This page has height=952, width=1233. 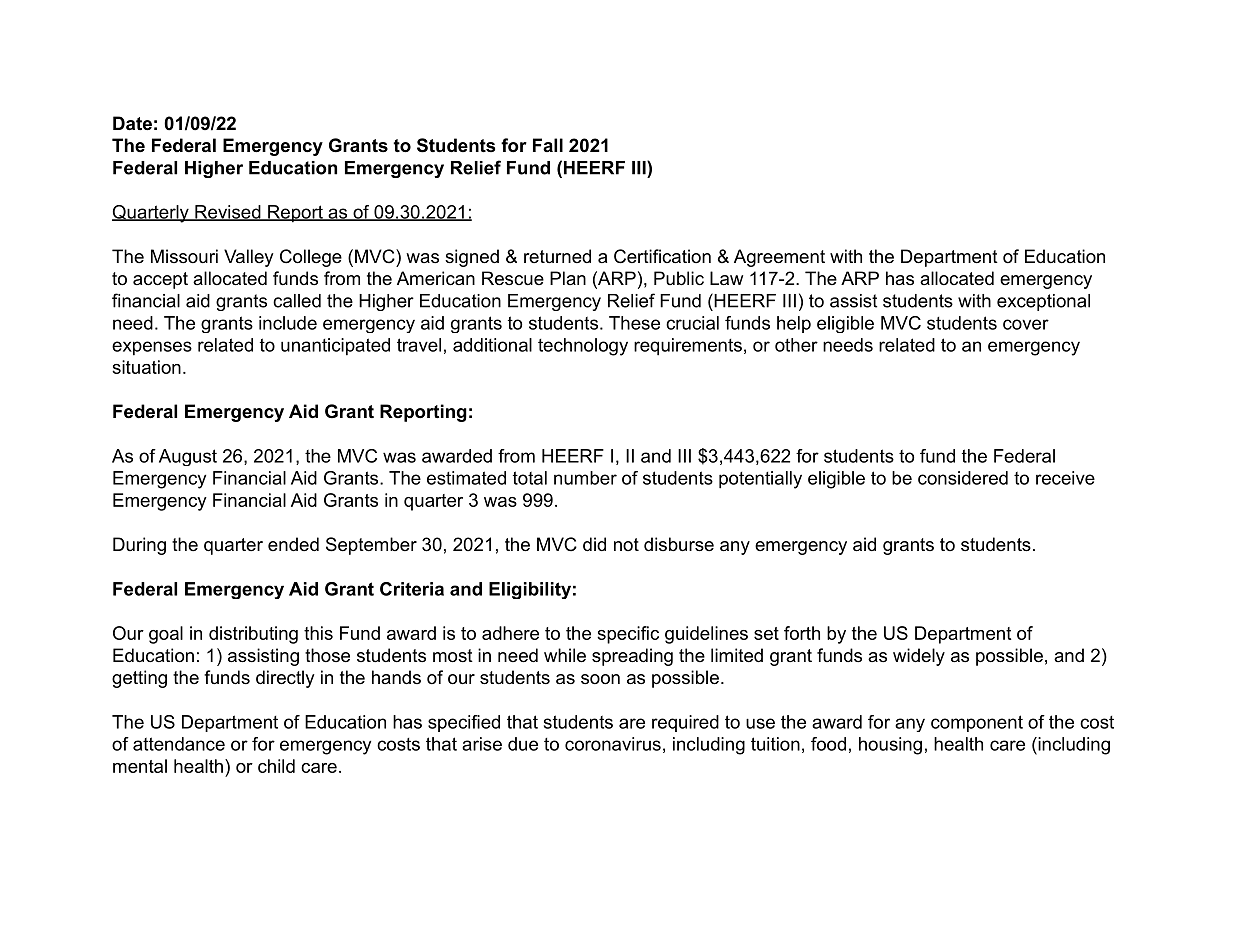 I want to click on widely, so click(x=919, y=657).
